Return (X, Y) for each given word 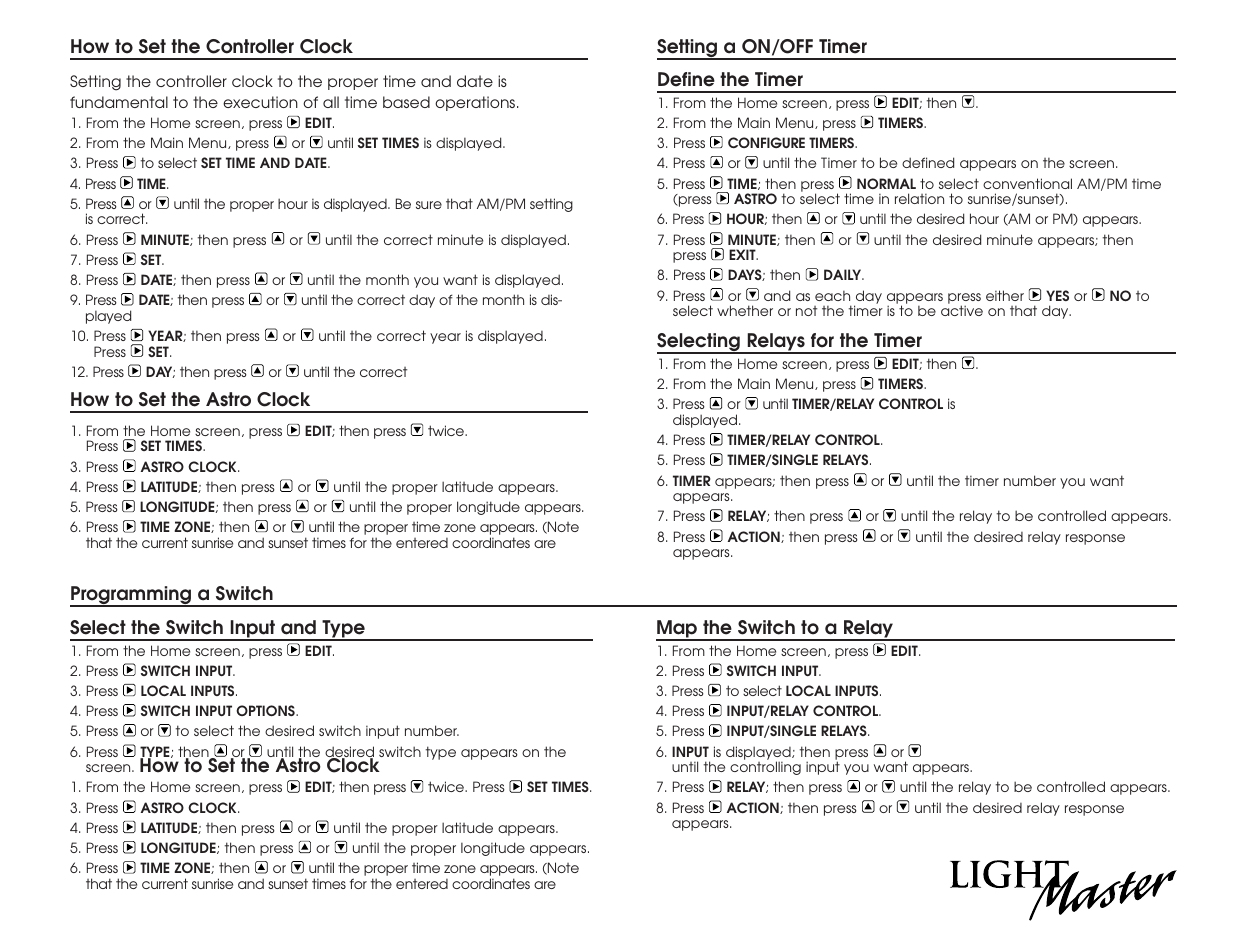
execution (260, 102)
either (1005, 295)
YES (1057, 295)
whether (745, 310)
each (832, 296)
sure (429, 205)
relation (919, 198)
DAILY (844, 274)
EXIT (743, 254)
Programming (131, 596)
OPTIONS (266, 710)
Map (678, 630)
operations (476, 103)
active (962, 310)
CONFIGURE (766, 142)
